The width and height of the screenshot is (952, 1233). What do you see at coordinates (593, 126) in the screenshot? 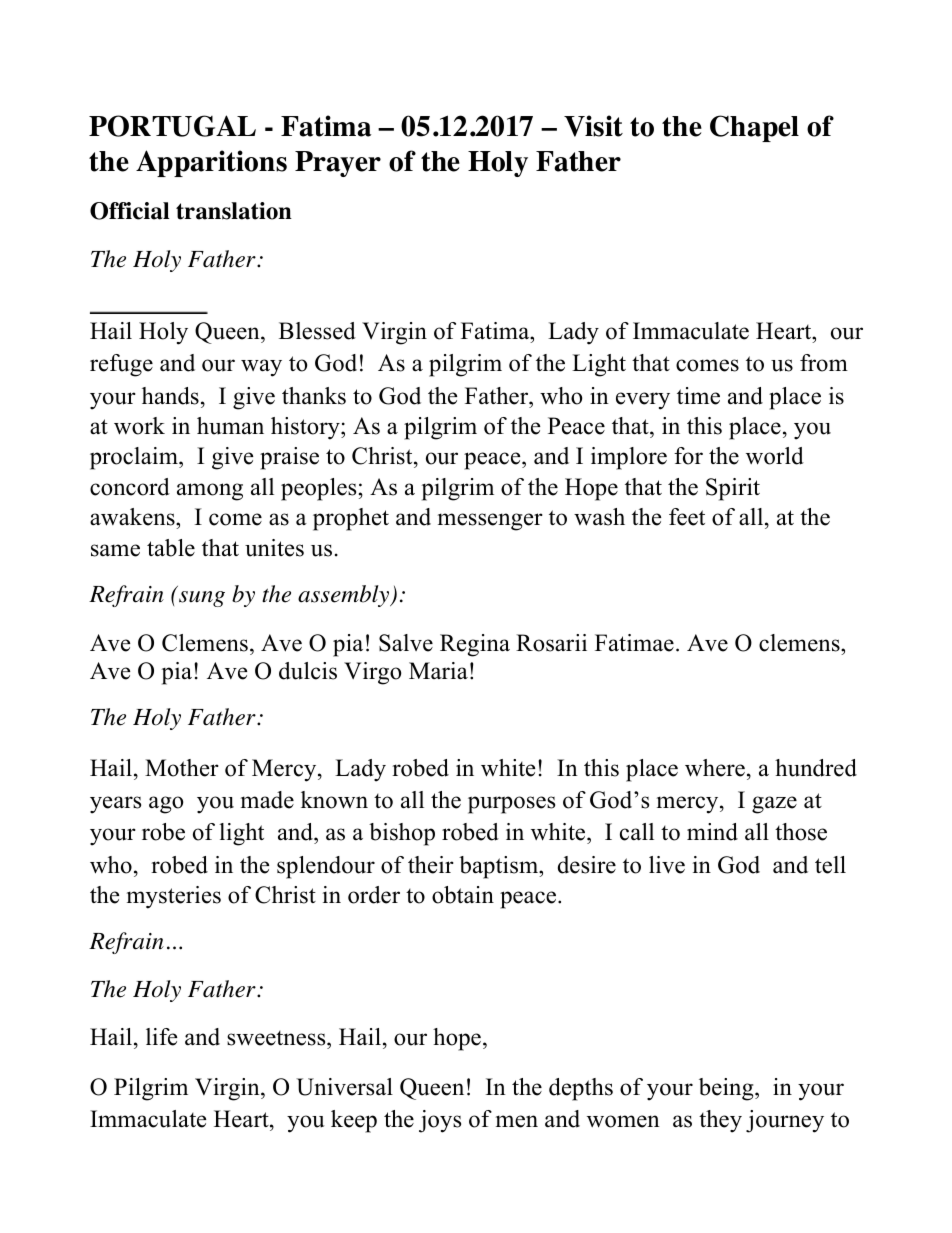
I see `Visit` at bounding box center [593, 126].
